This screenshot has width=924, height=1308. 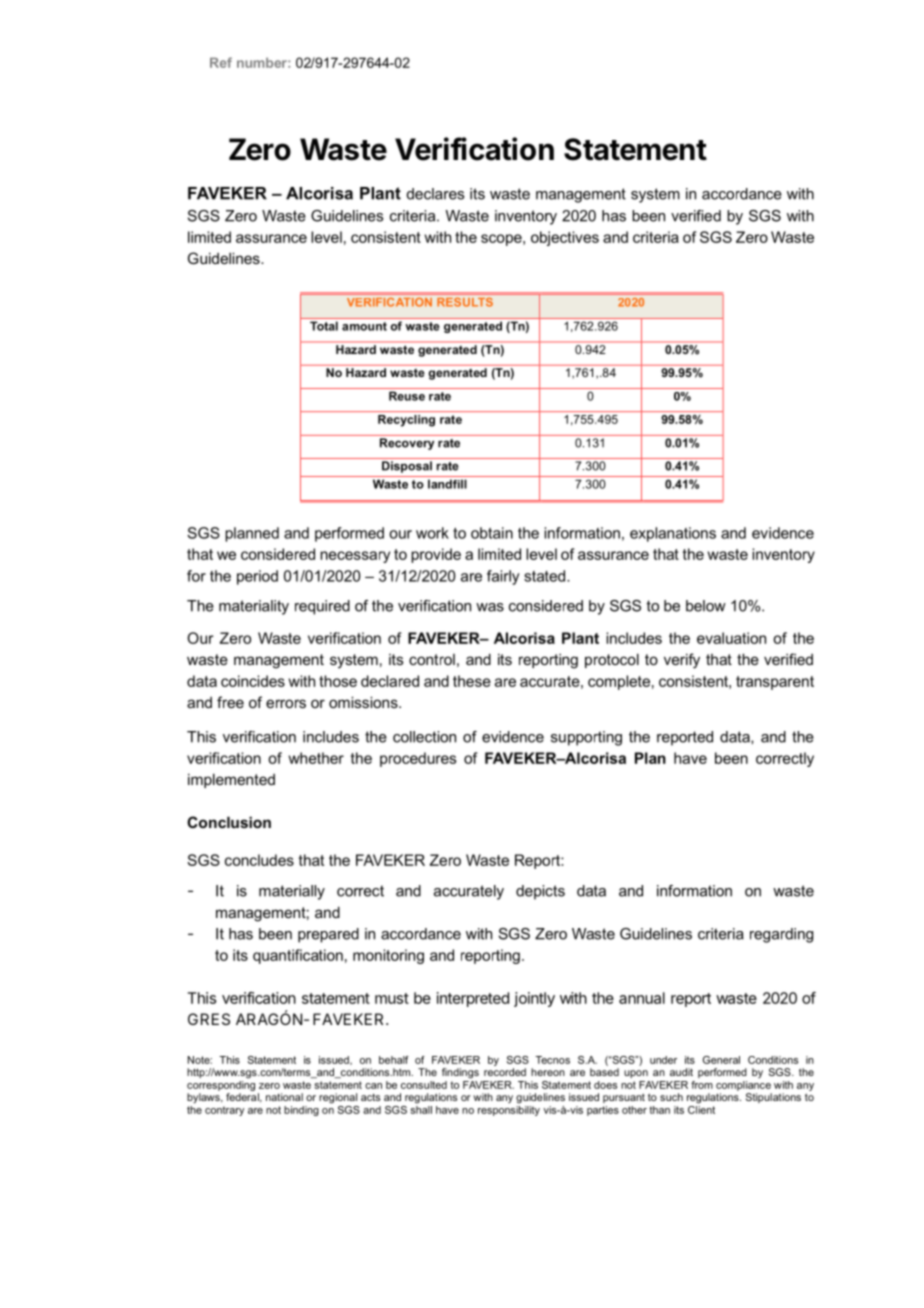 I want to click on from, so click(x=702, y=1085).
